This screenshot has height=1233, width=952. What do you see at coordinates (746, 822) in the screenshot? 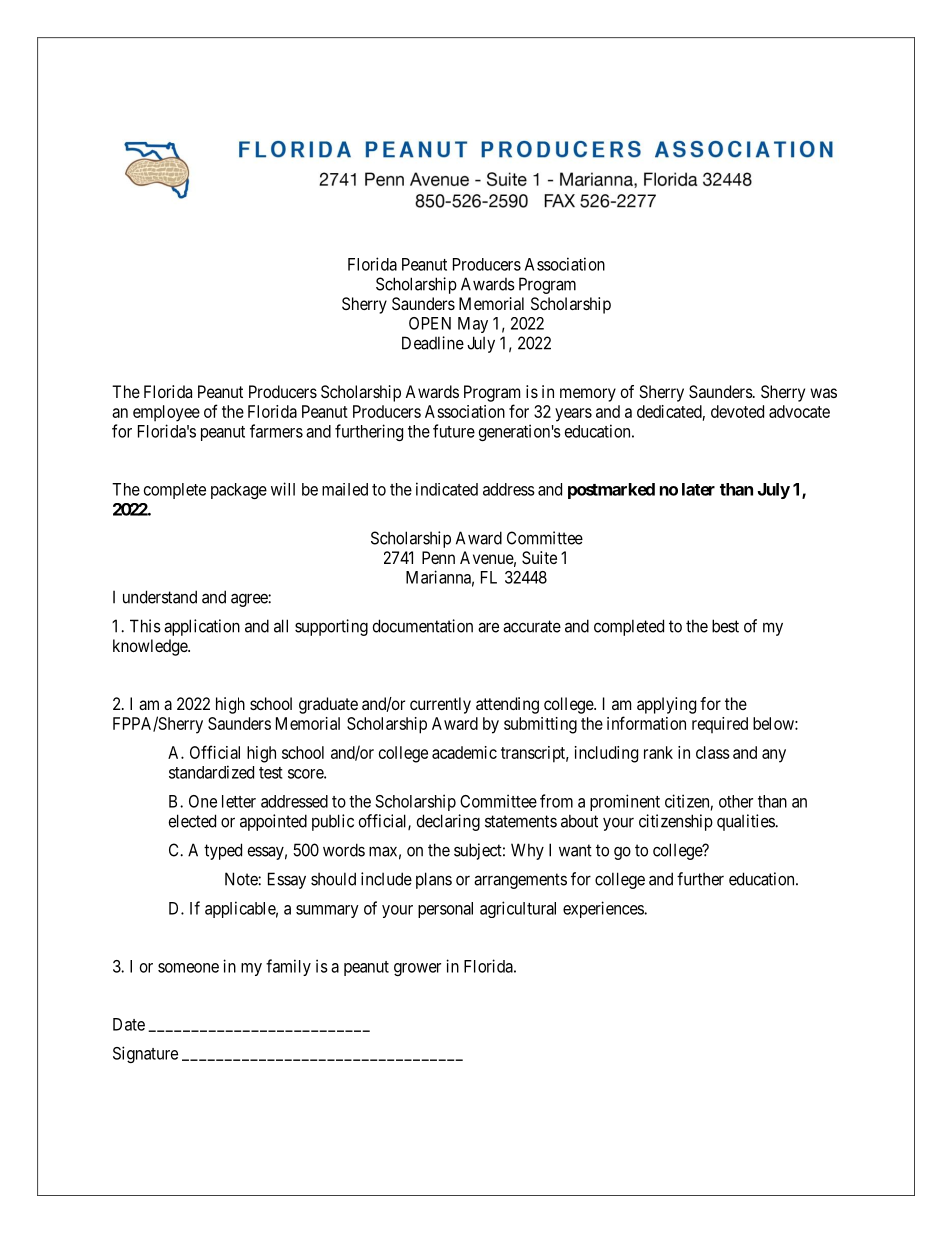
I see `qualities` at bounding box center [746, 822].
